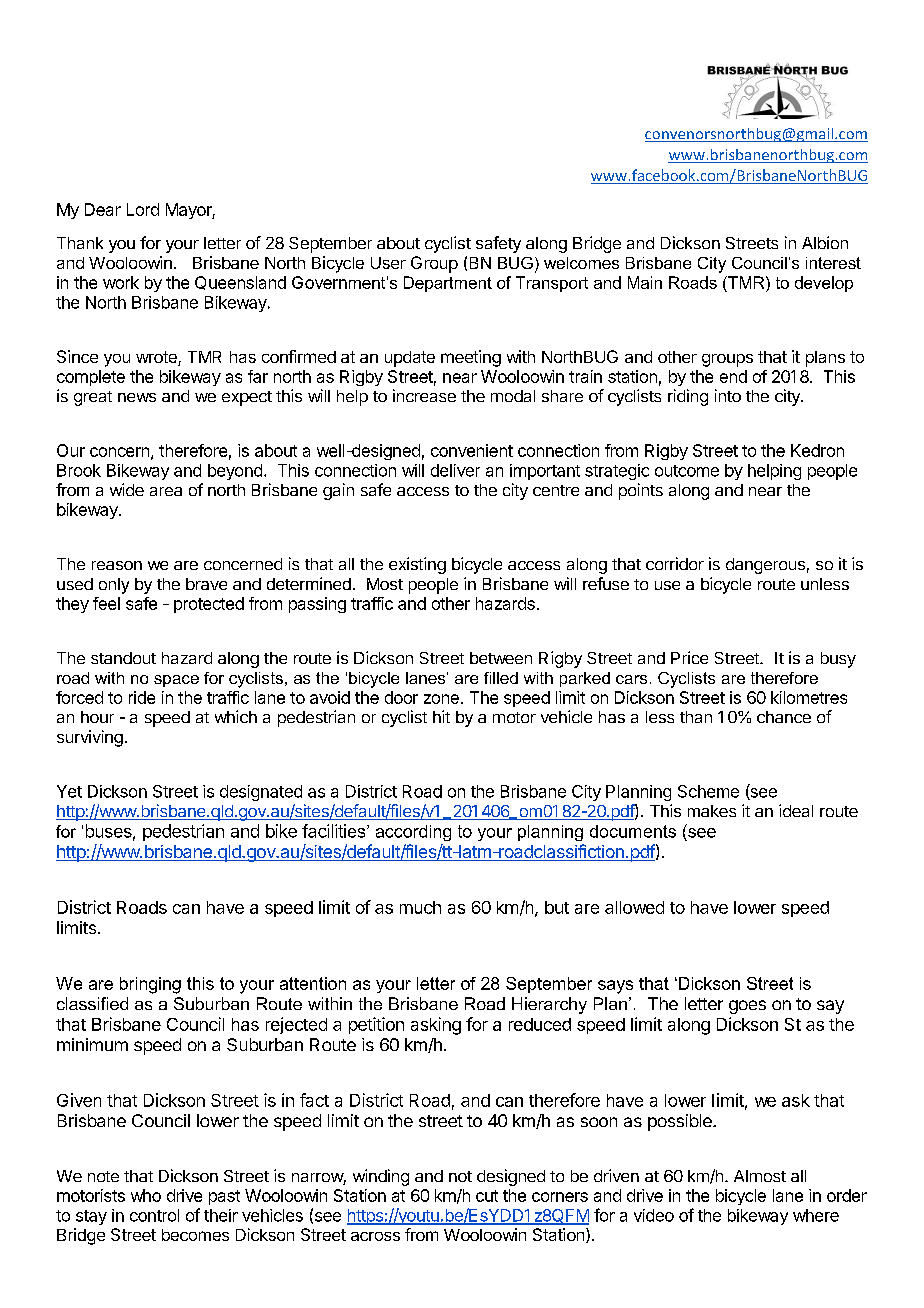 Image resolution: width=924 pixels, height=1308 pixels. What do you see at coordinates (154, 1215) in the image?
I see `control` at bounding box center [154, 1215].
